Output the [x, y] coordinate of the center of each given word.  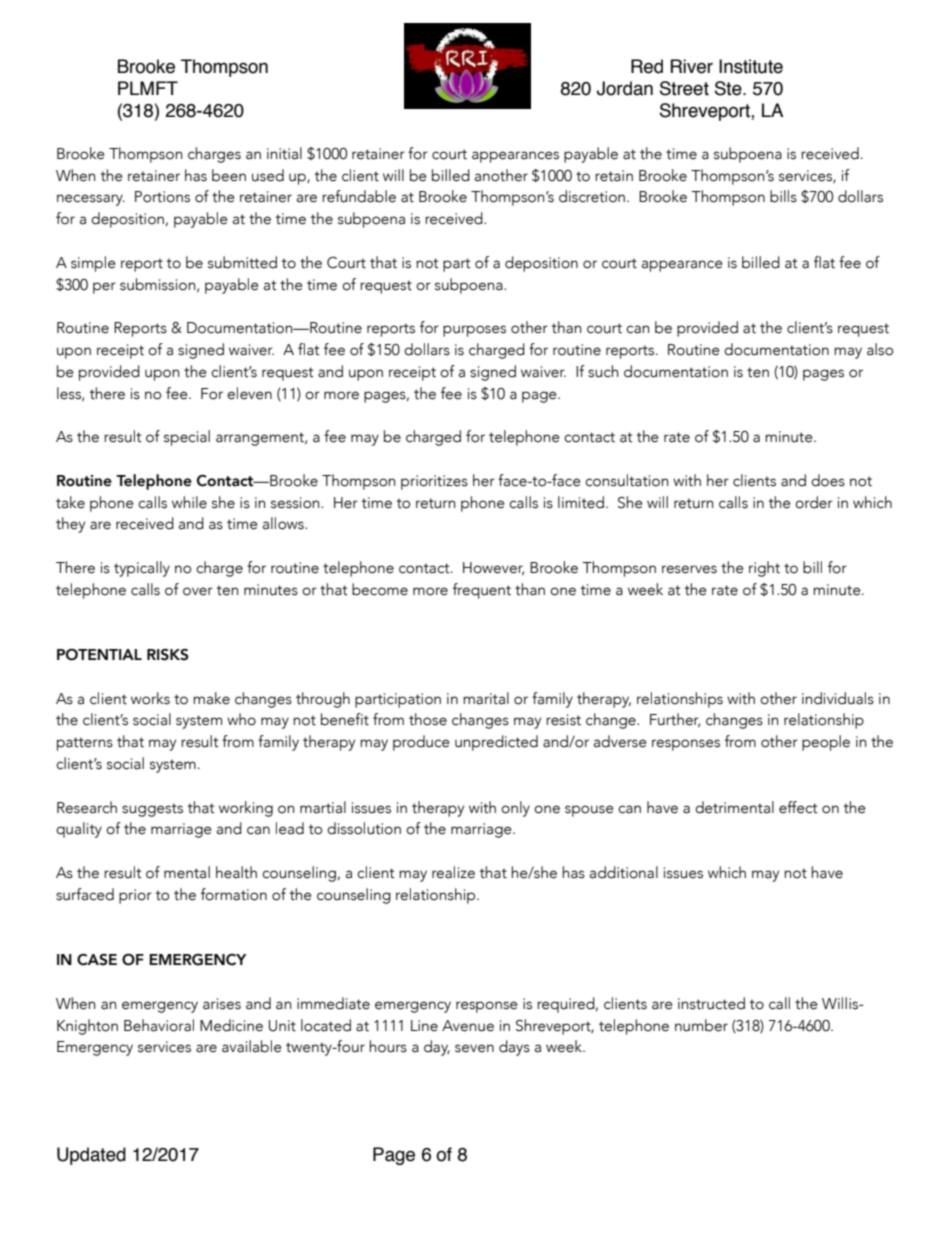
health [236, 872]
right [764, 569]
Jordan [625, 88]
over [198, 591]
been [229, 175]
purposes [474, 331]
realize [453, 872]
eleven [249, 393]
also [880, 349]
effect [798, 807]
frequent [482, 591]
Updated [91, 1156]
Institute [751, 66]
